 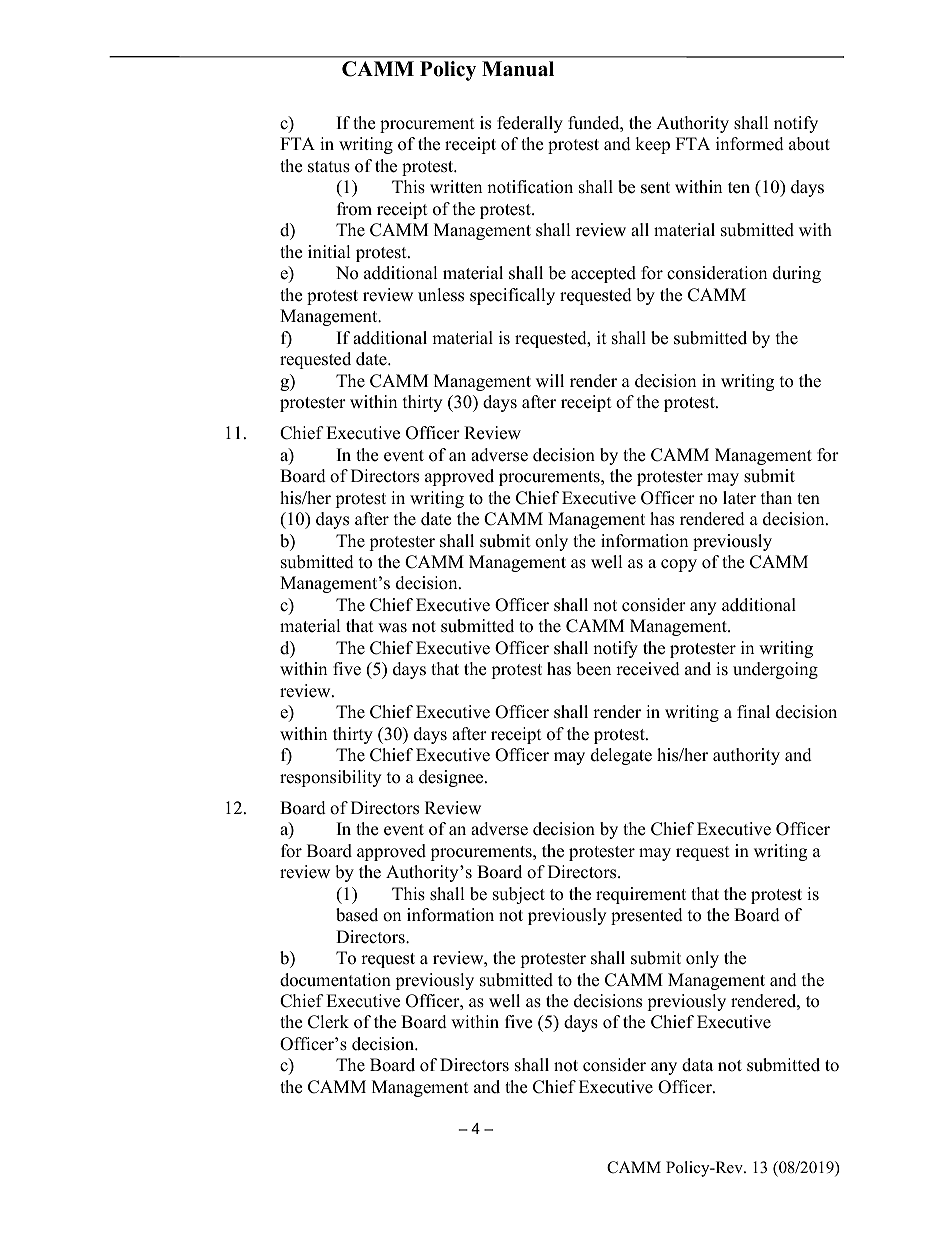 What do you see at coordinates (328, 1022) in the document?
I see `Clerk` at bounding box center [328, 1022].
